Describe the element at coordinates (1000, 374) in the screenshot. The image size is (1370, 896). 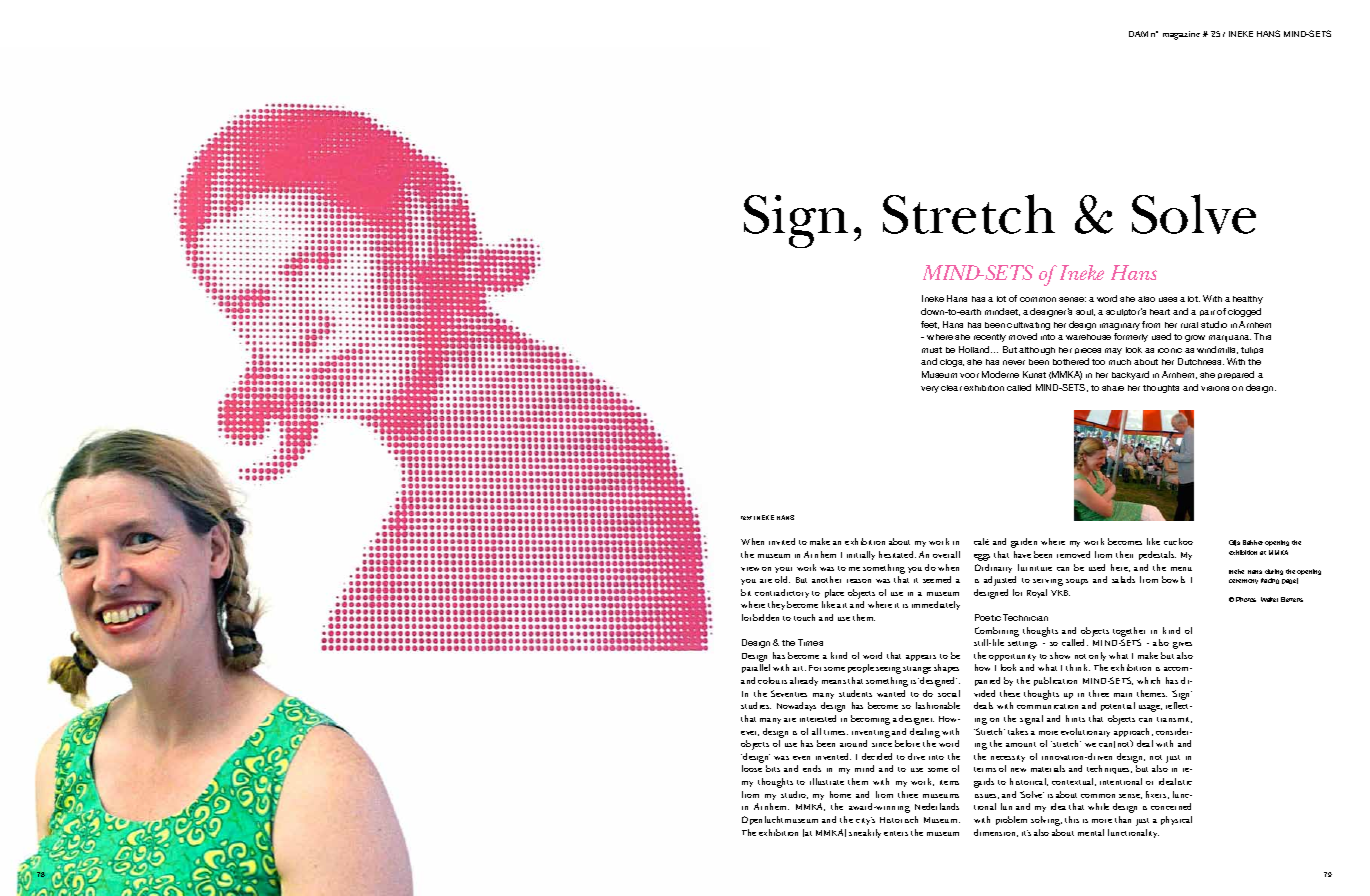
I see `Moderne` at that location.
